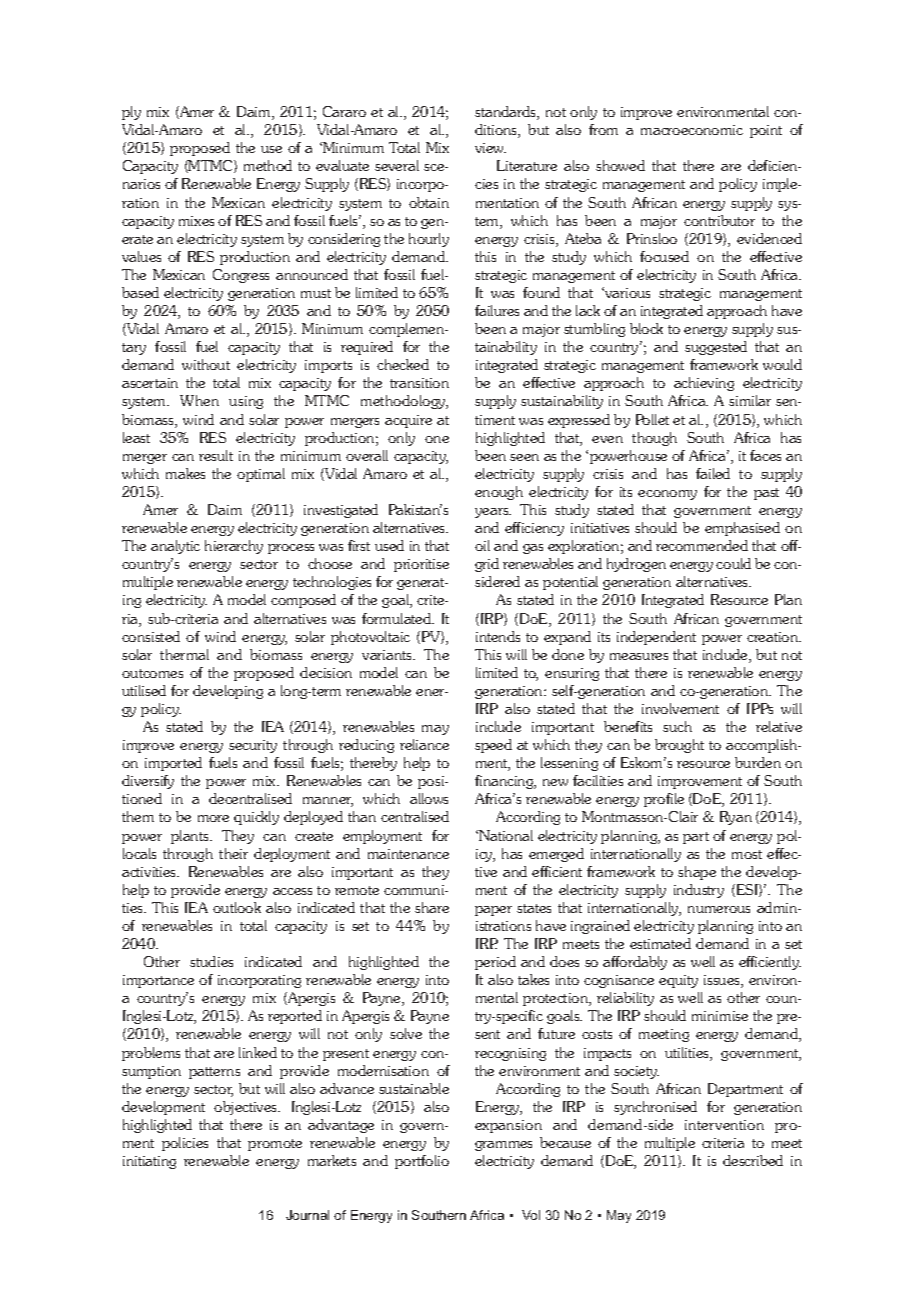 Image resolution: width=924 pixels, height=1296 pixels. Describe the element at coordinates (656, 638) in the screenshot. I see `independent` at that location.
